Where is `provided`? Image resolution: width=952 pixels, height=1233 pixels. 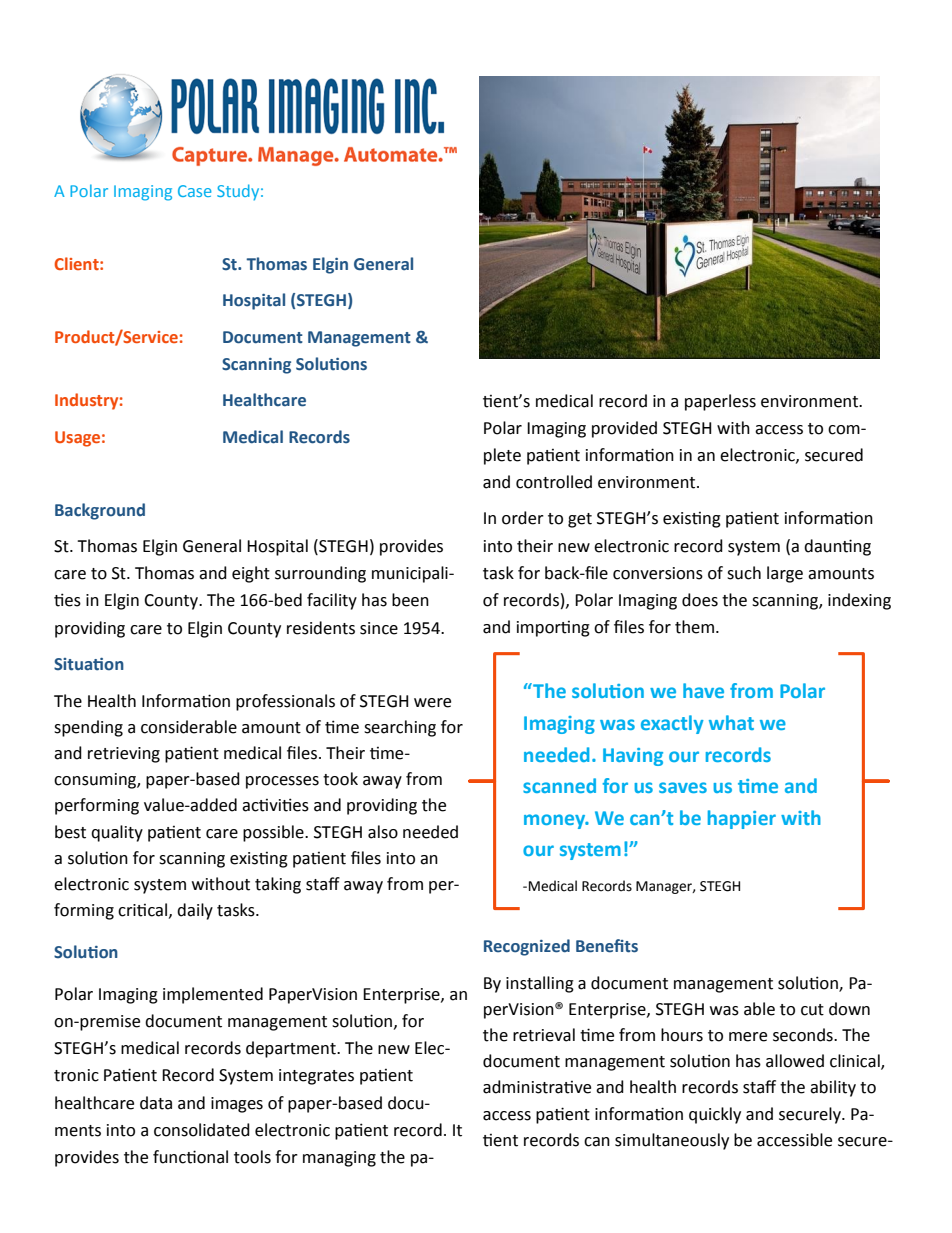 provided is located at coordinates (624, 429).
